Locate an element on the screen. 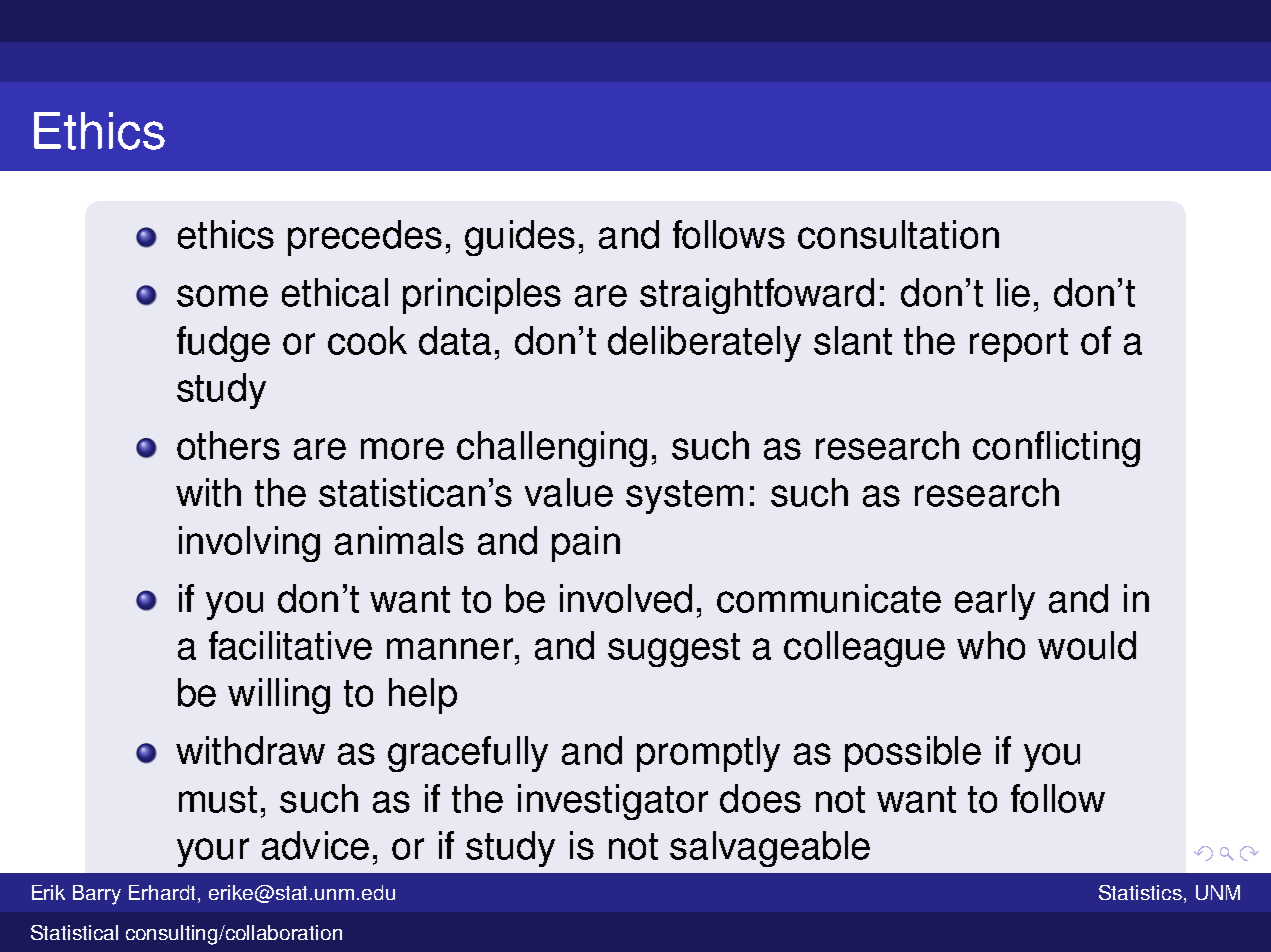  possible is located at coordinates (913, 754).
